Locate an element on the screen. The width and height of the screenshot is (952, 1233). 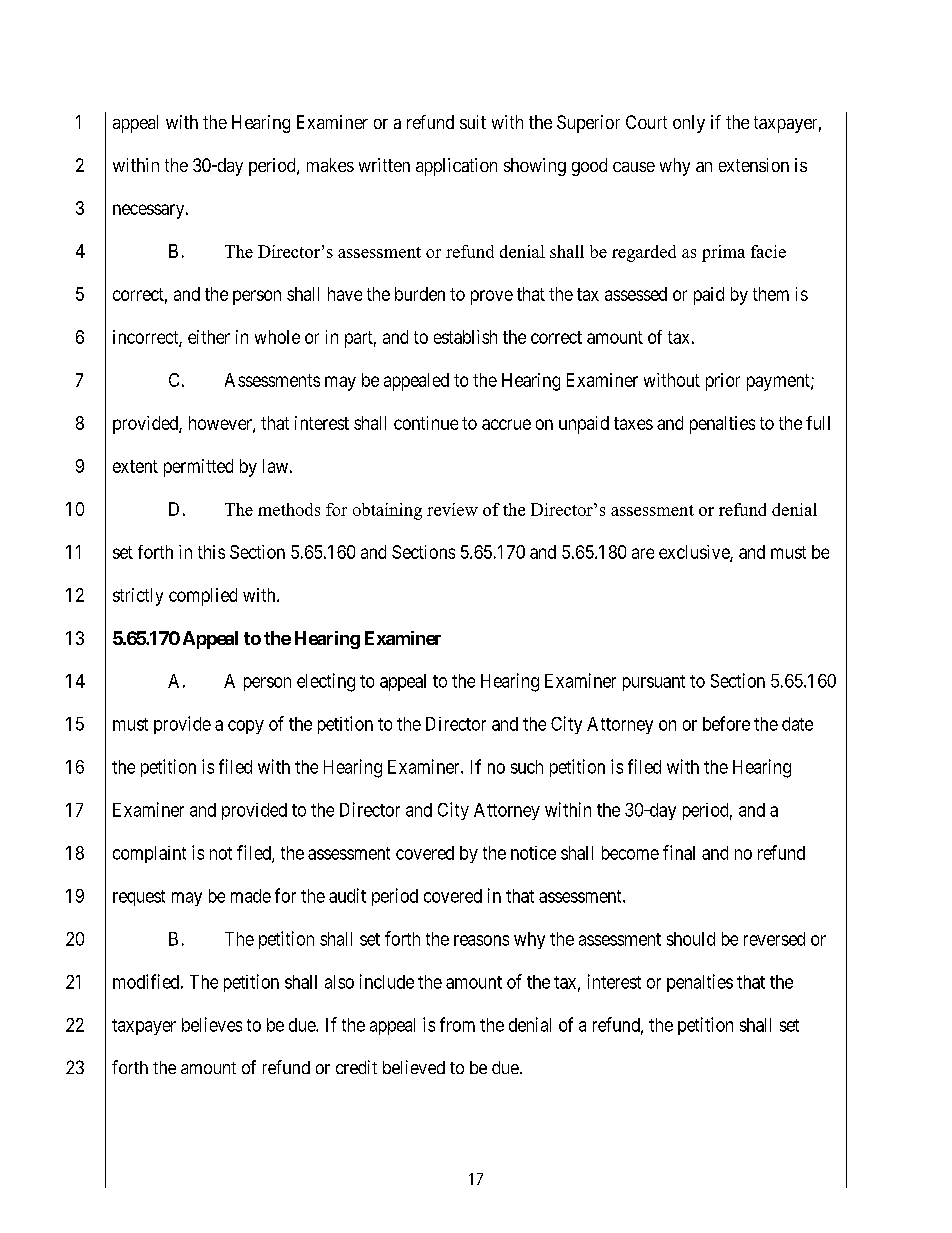
either is located at coordinates (209, 337).
